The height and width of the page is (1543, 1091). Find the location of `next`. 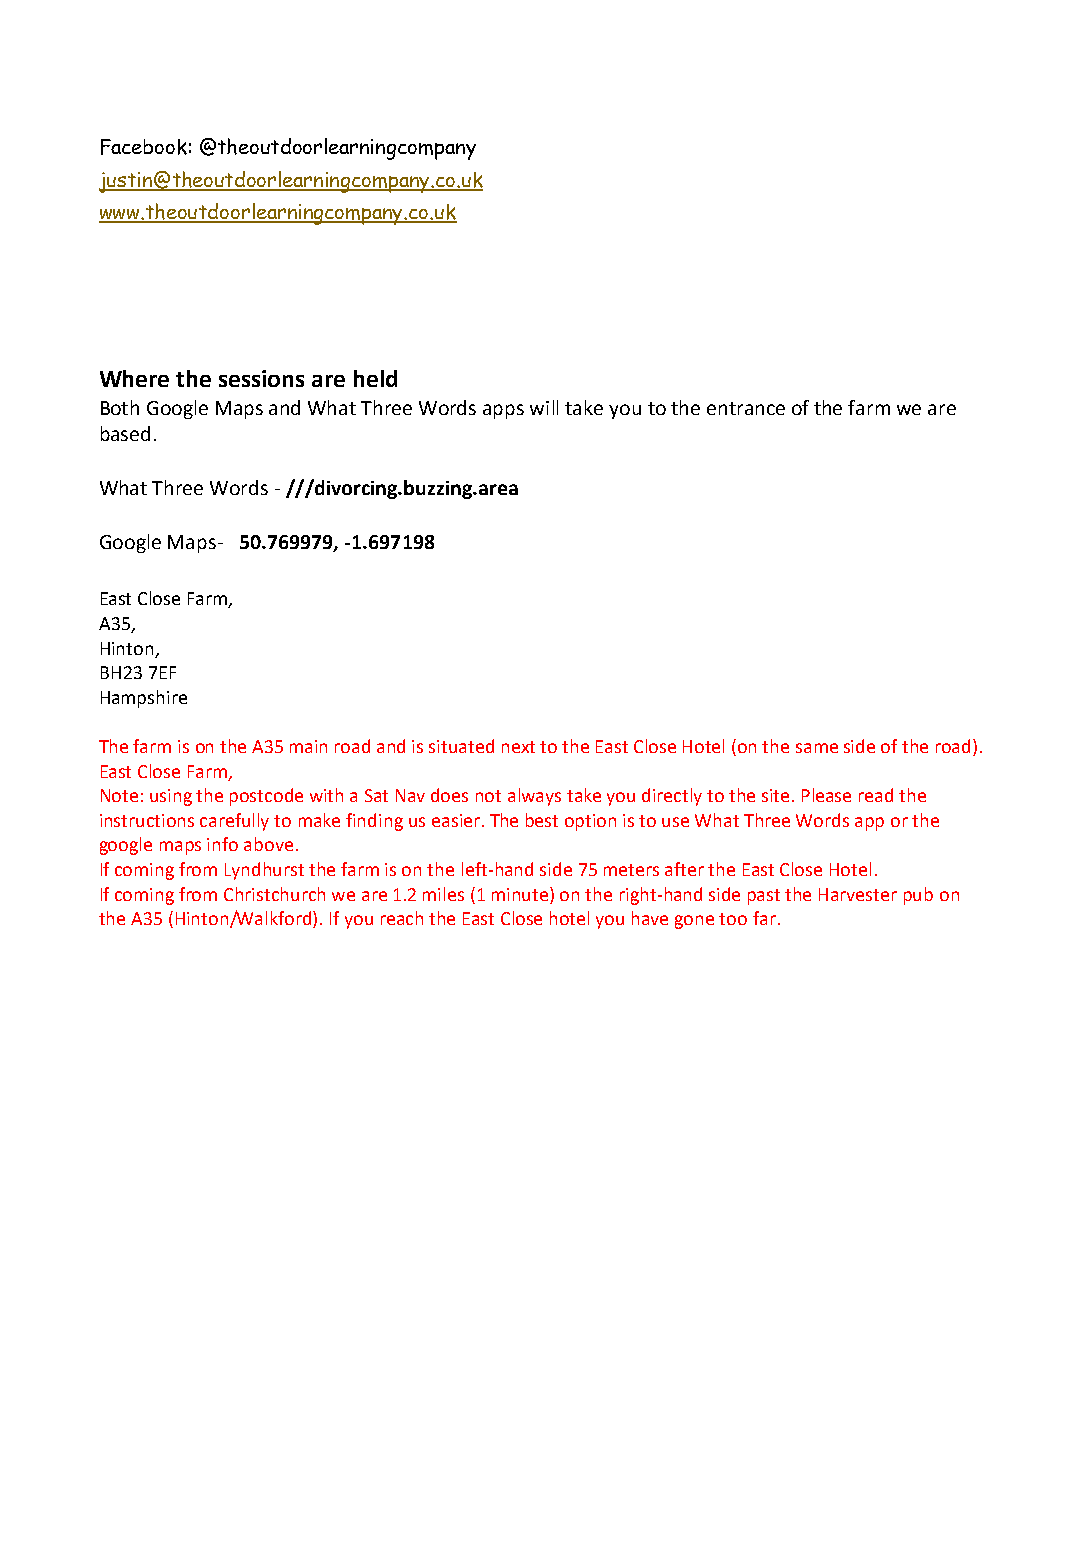

next is located at coordinates (518, 747).
